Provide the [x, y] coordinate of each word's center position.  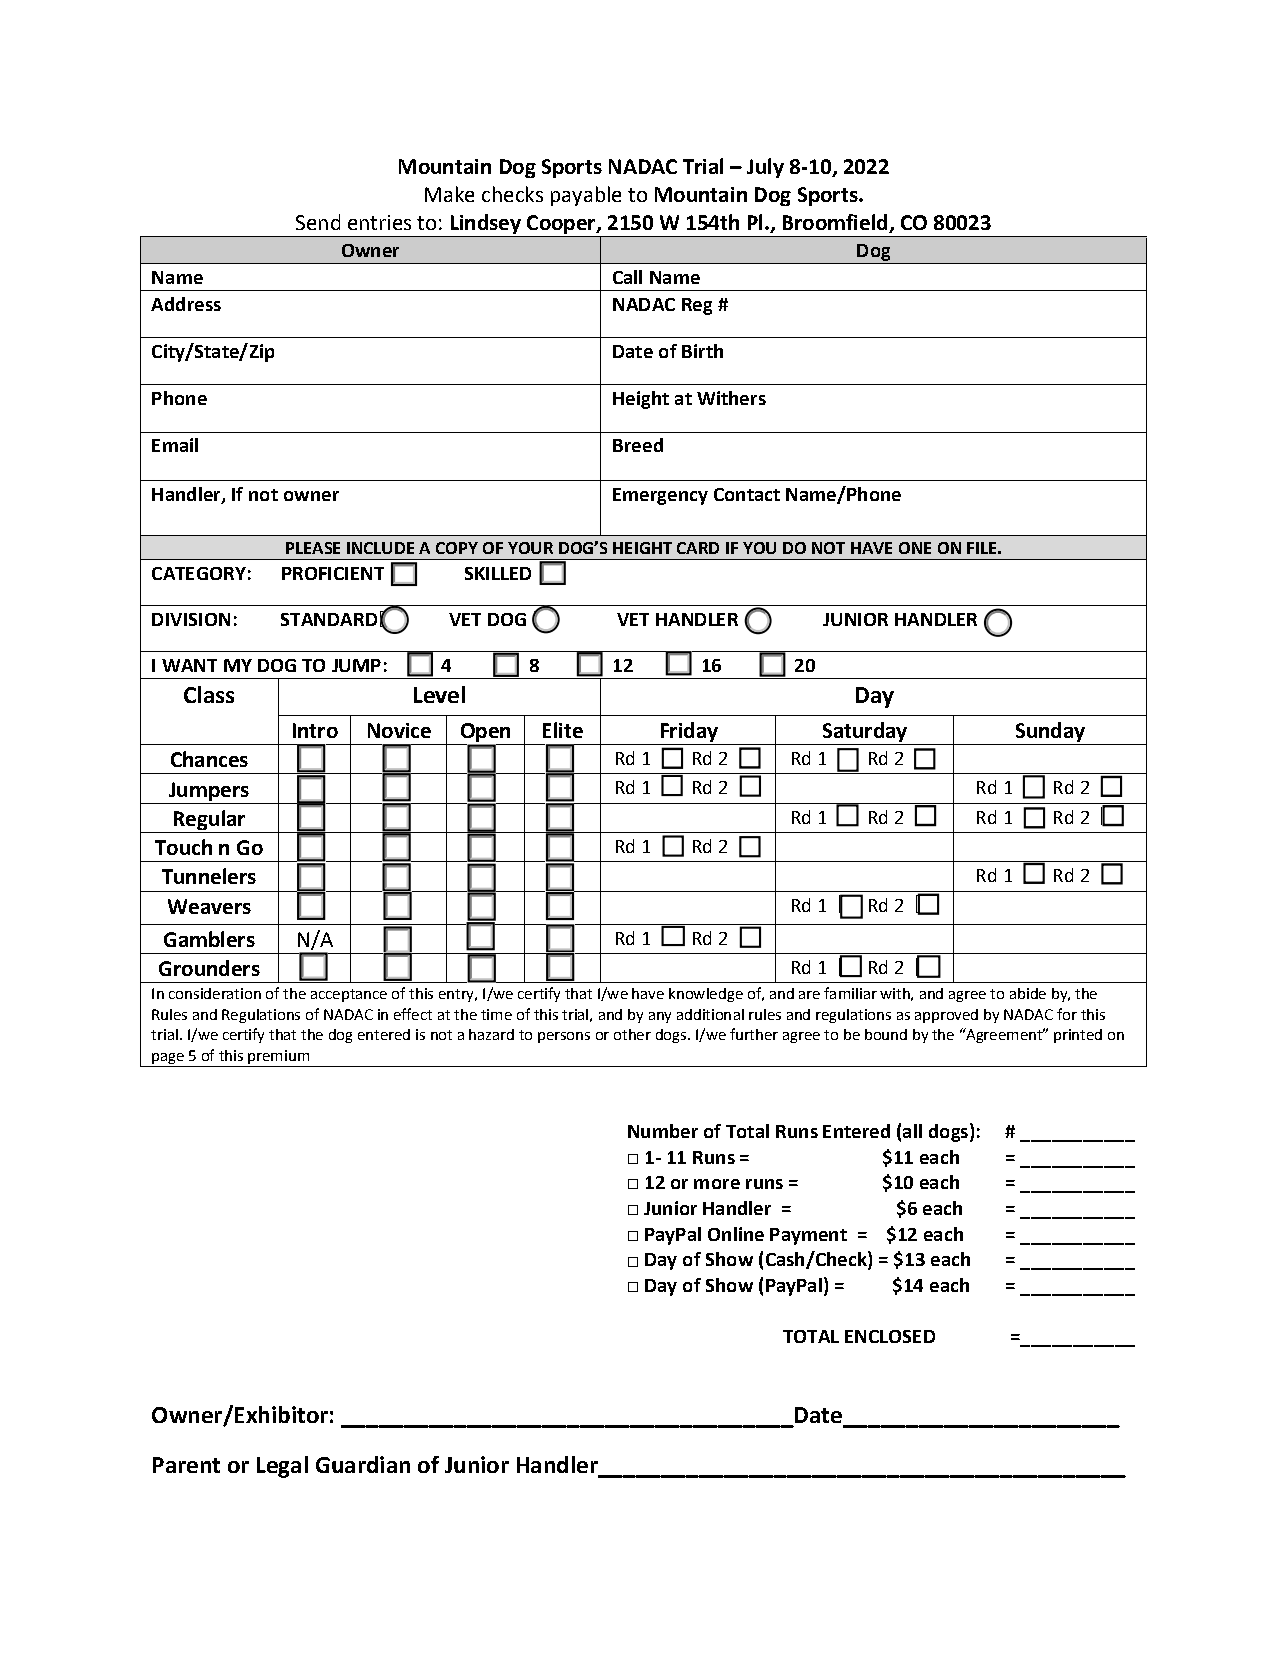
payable [586, 196]
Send [318, 222]
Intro [315, 730]
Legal [282, 1467]
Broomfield [836, 223]
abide [1028, 993]
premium [278, 1057]
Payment [808, 1236]
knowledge [706, 995]
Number [663, 1131]
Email [175, 445]
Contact [747, 494]
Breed [638, 445]
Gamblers [209, 939]
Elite [563, 730]
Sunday [1050, 732]
